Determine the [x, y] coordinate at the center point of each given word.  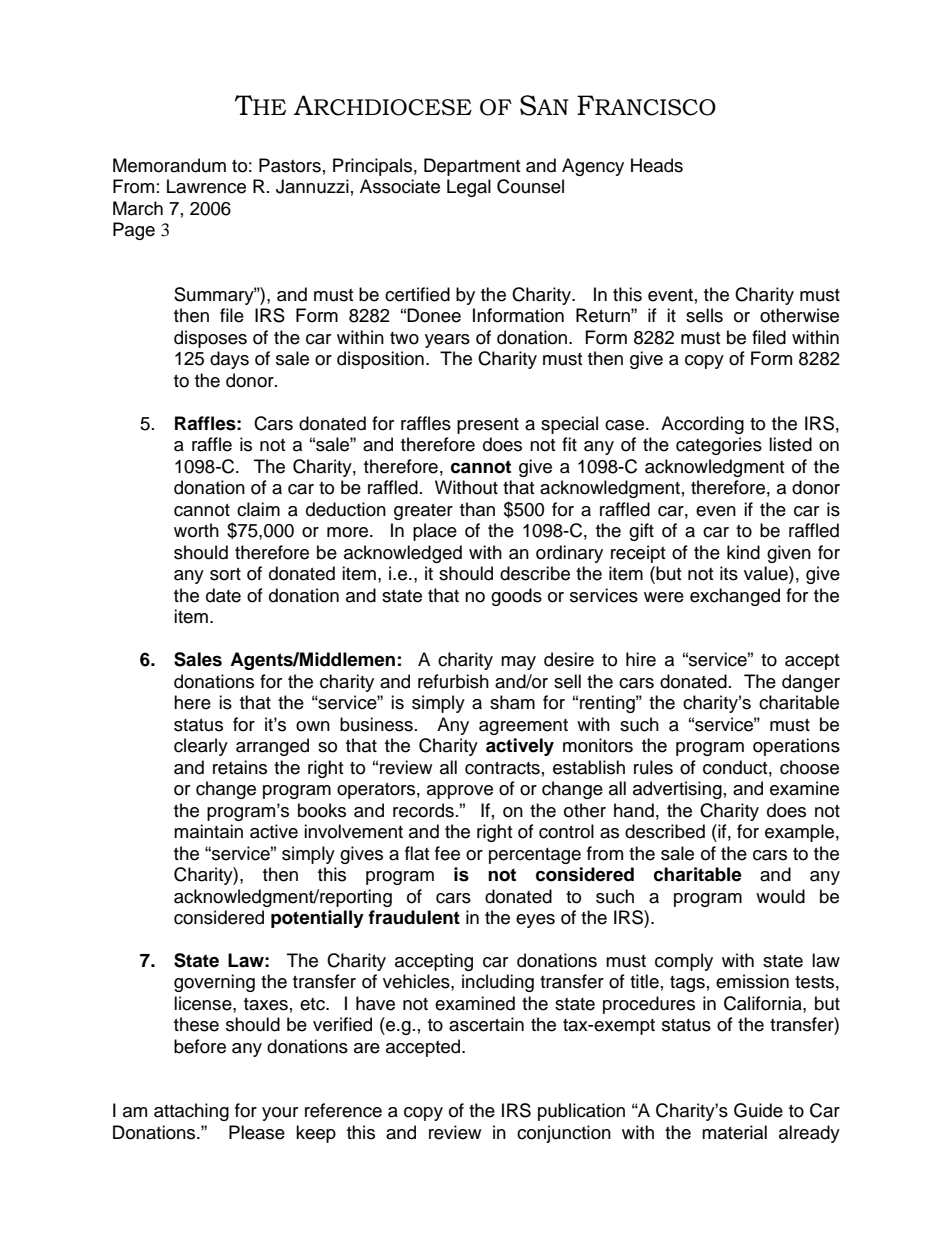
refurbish [453, 681]
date [223, 595]
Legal [469, 188]
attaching [191, 1112]
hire [641, 659]
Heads [657, 165]
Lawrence [206, 186]
